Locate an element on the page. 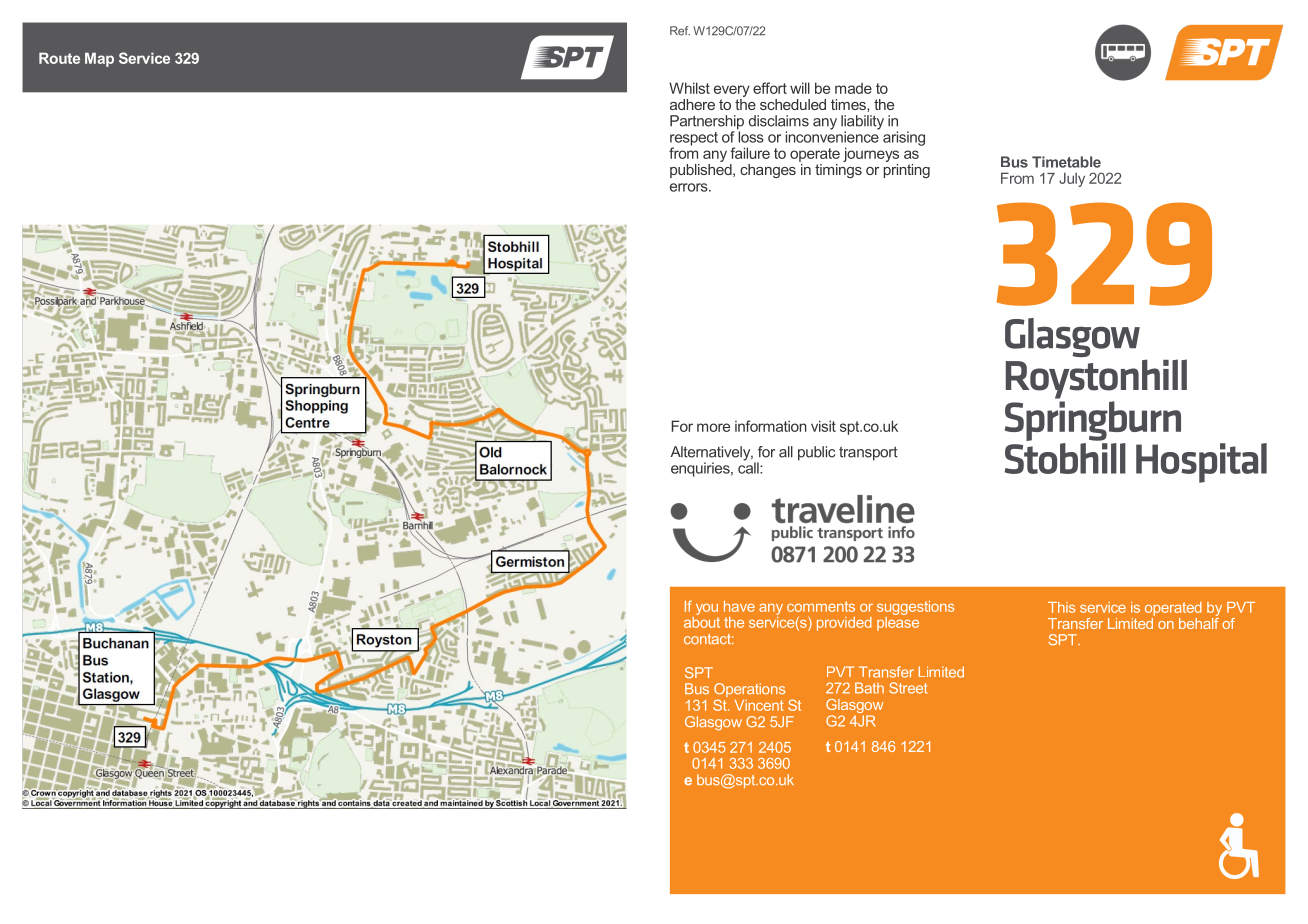 The height and width of the image is (924, 1308). made is located at coordinates (853, 88).
